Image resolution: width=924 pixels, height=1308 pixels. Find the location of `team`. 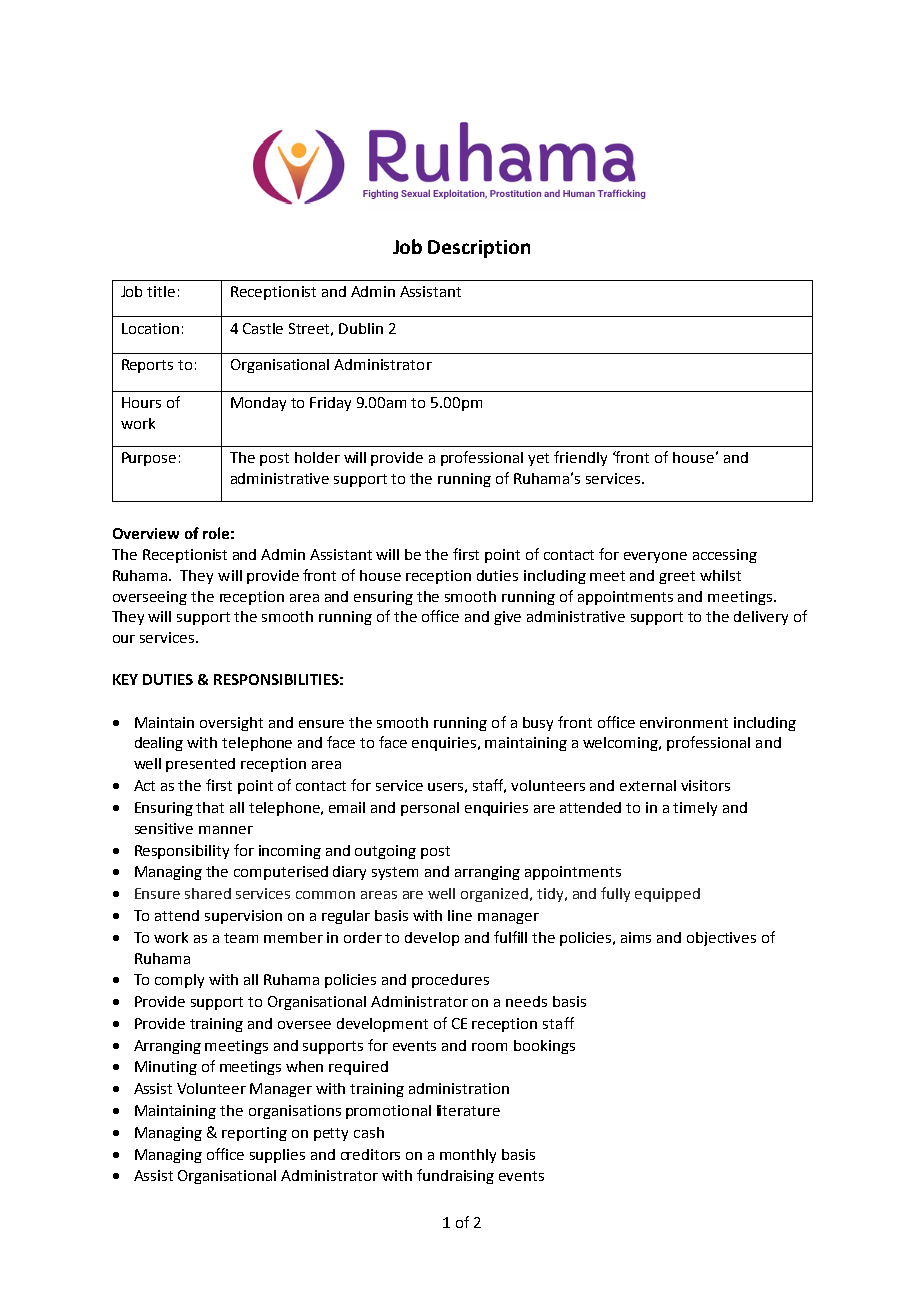

team is located at coordinates (241, 938).
